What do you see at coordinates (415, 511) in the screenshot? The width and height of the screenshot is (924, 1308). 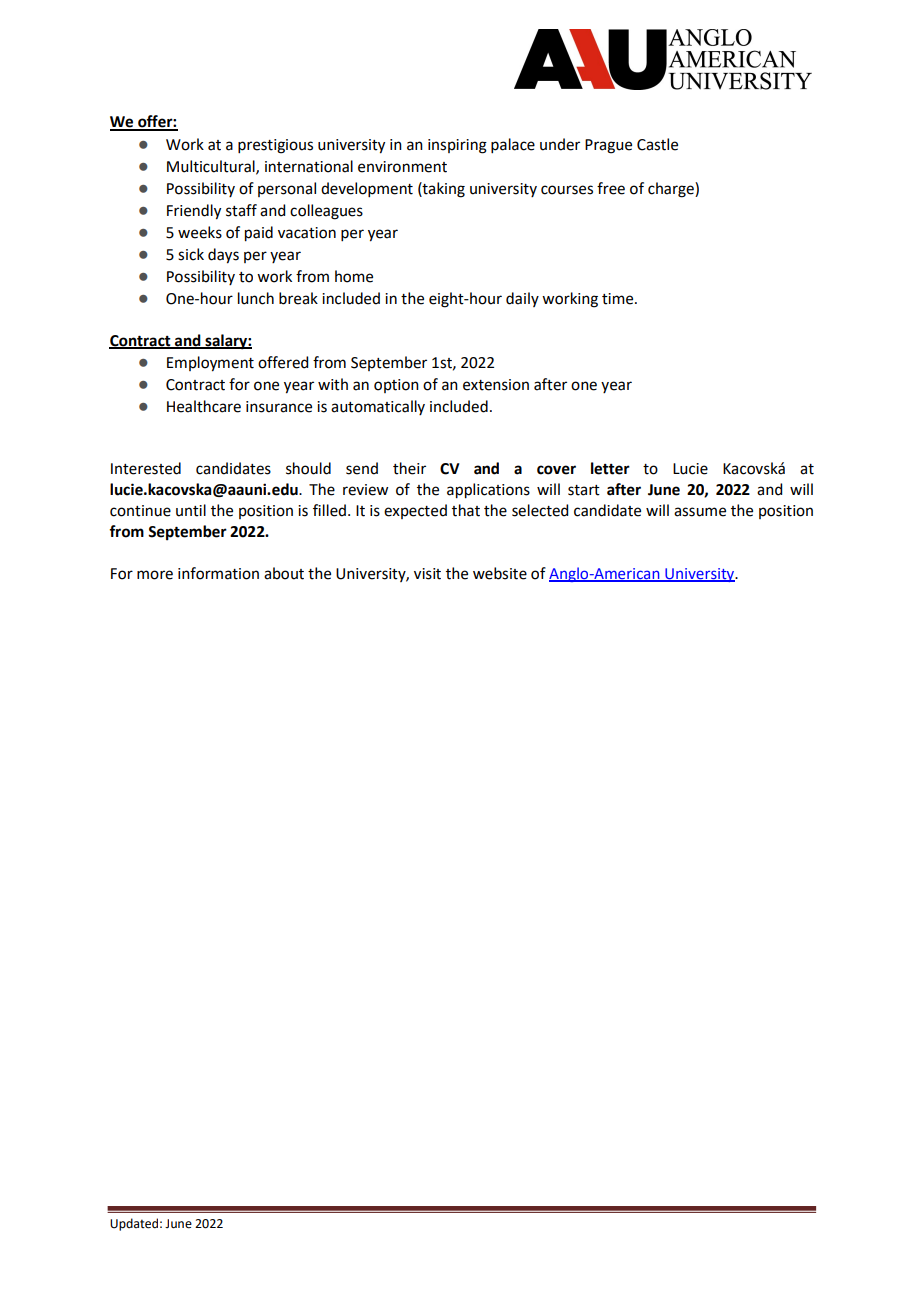 I see `expected` at bounding box center [415, 511].
